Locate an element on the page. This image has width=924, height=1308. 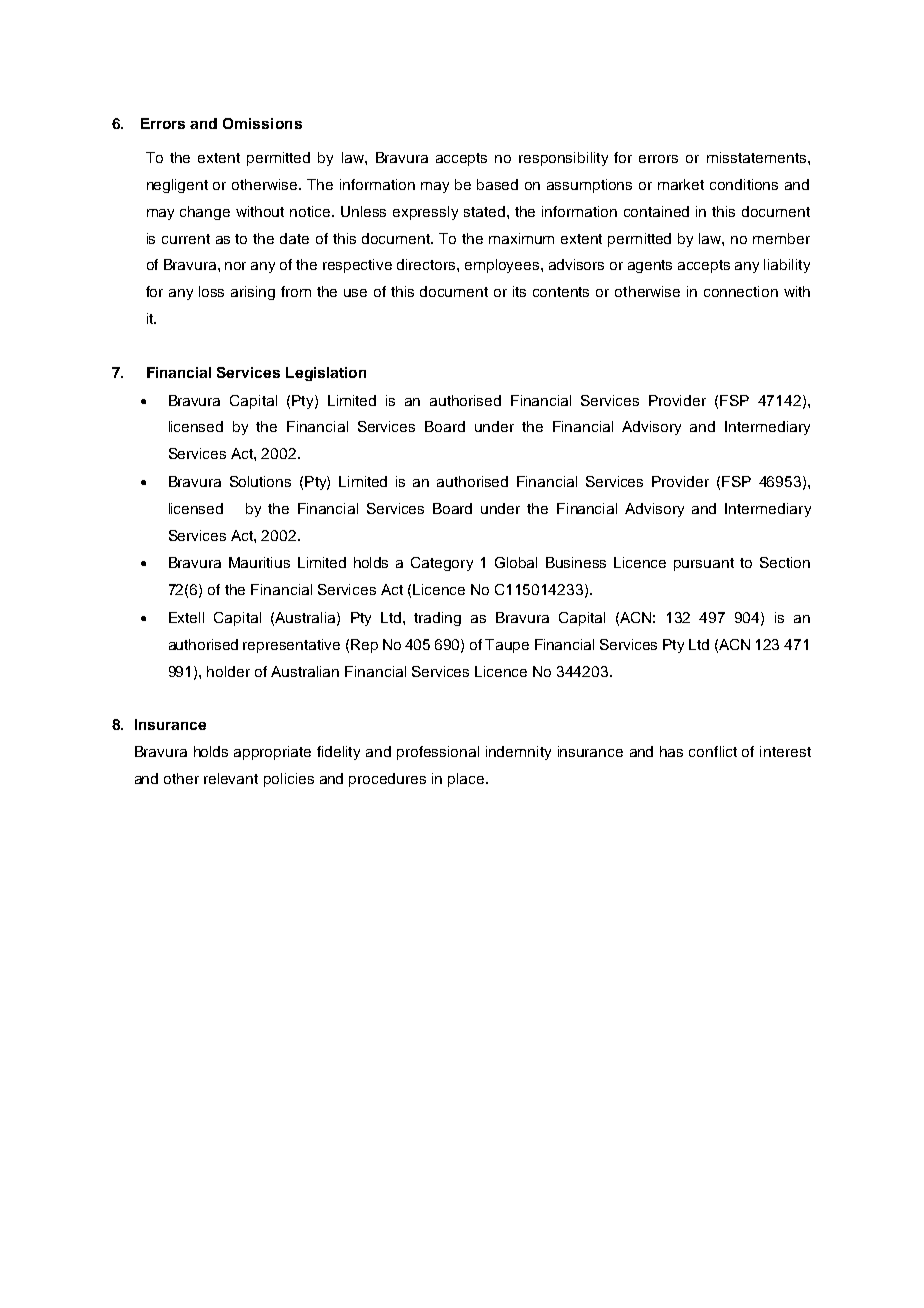
based is located at coordinates (497, 184).
